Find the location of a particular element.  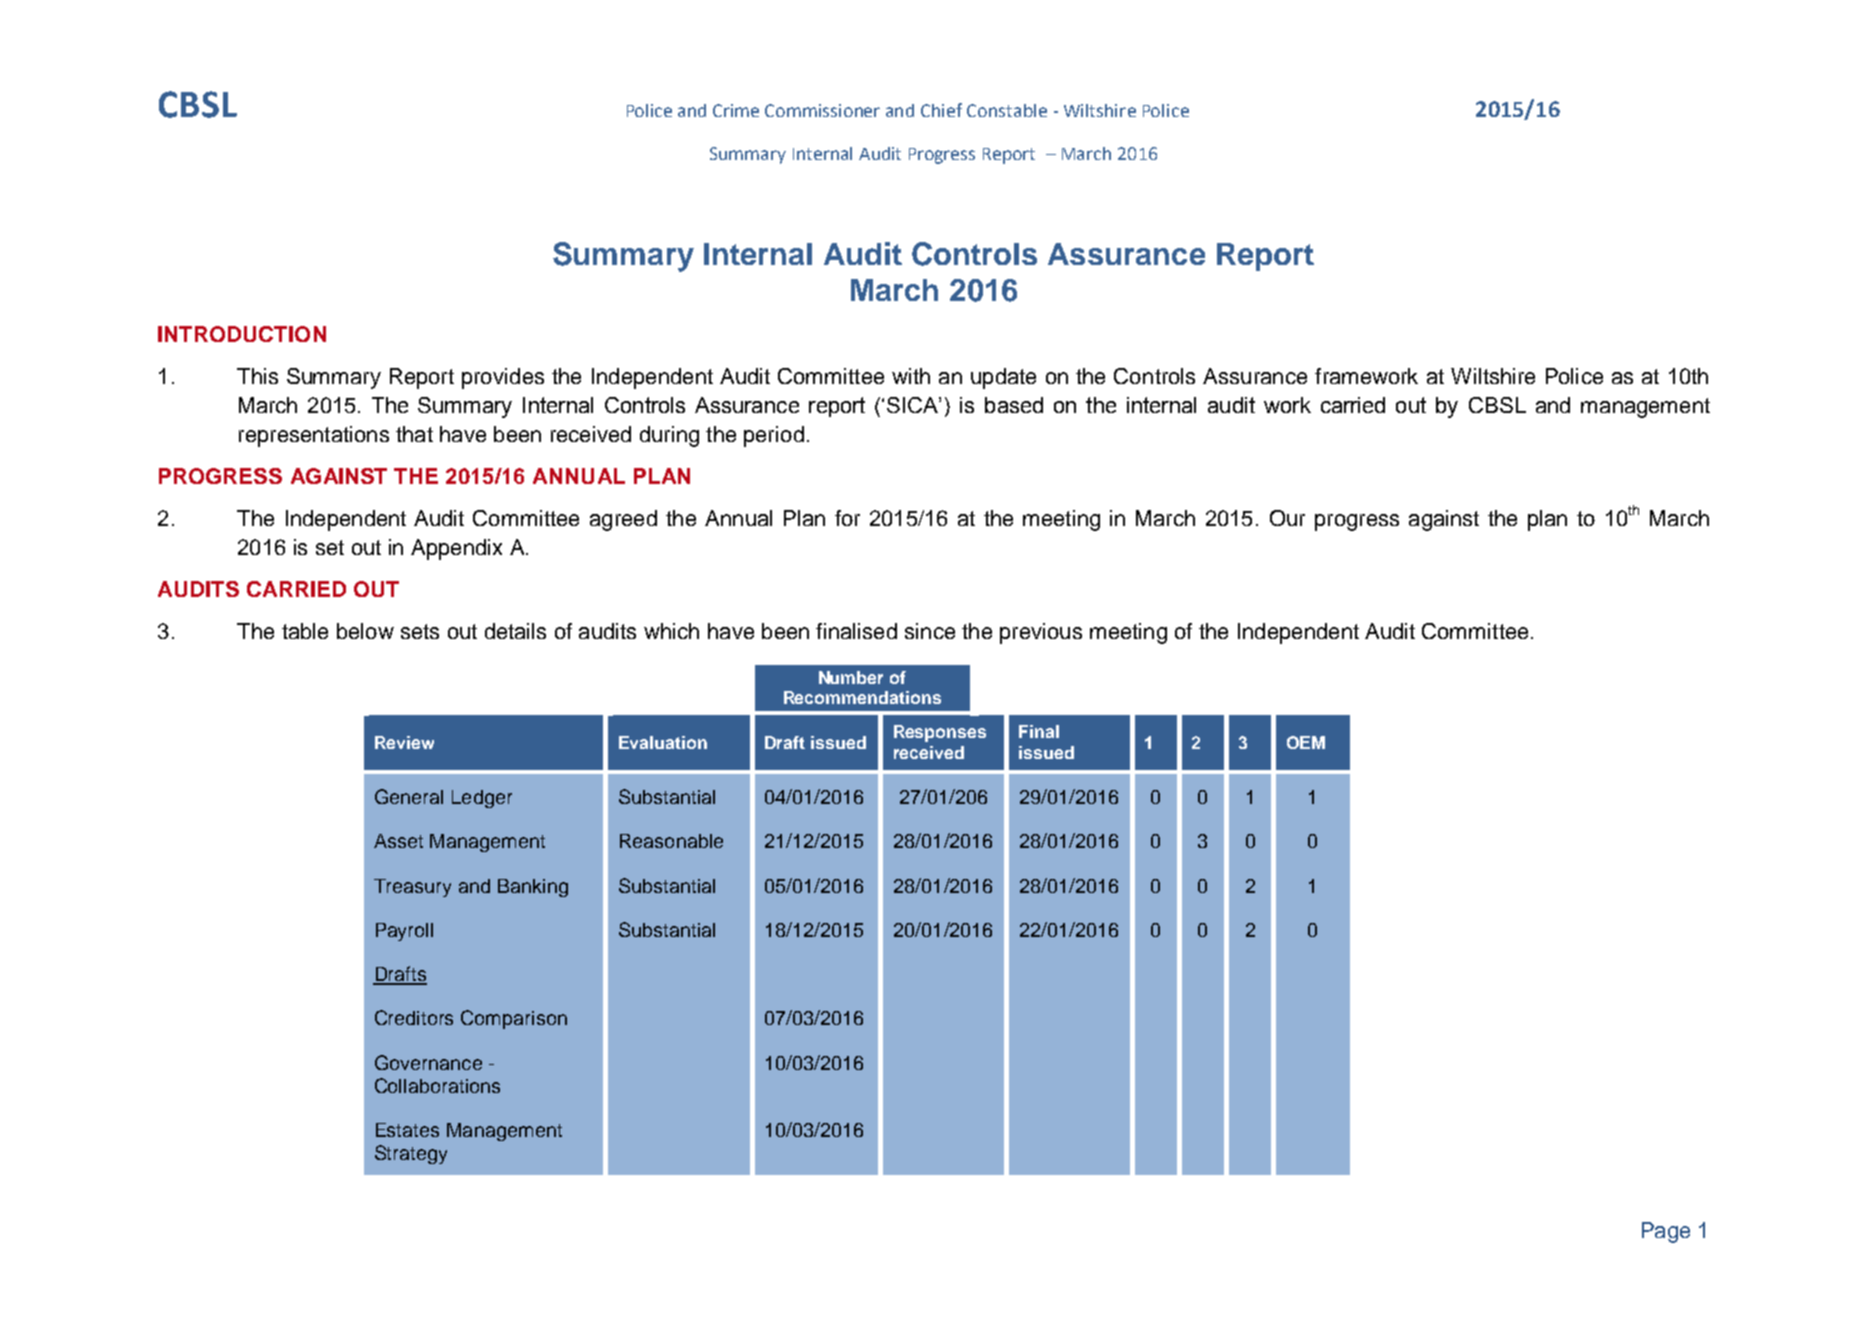

OEM is located at coordinates (1306, 742).
